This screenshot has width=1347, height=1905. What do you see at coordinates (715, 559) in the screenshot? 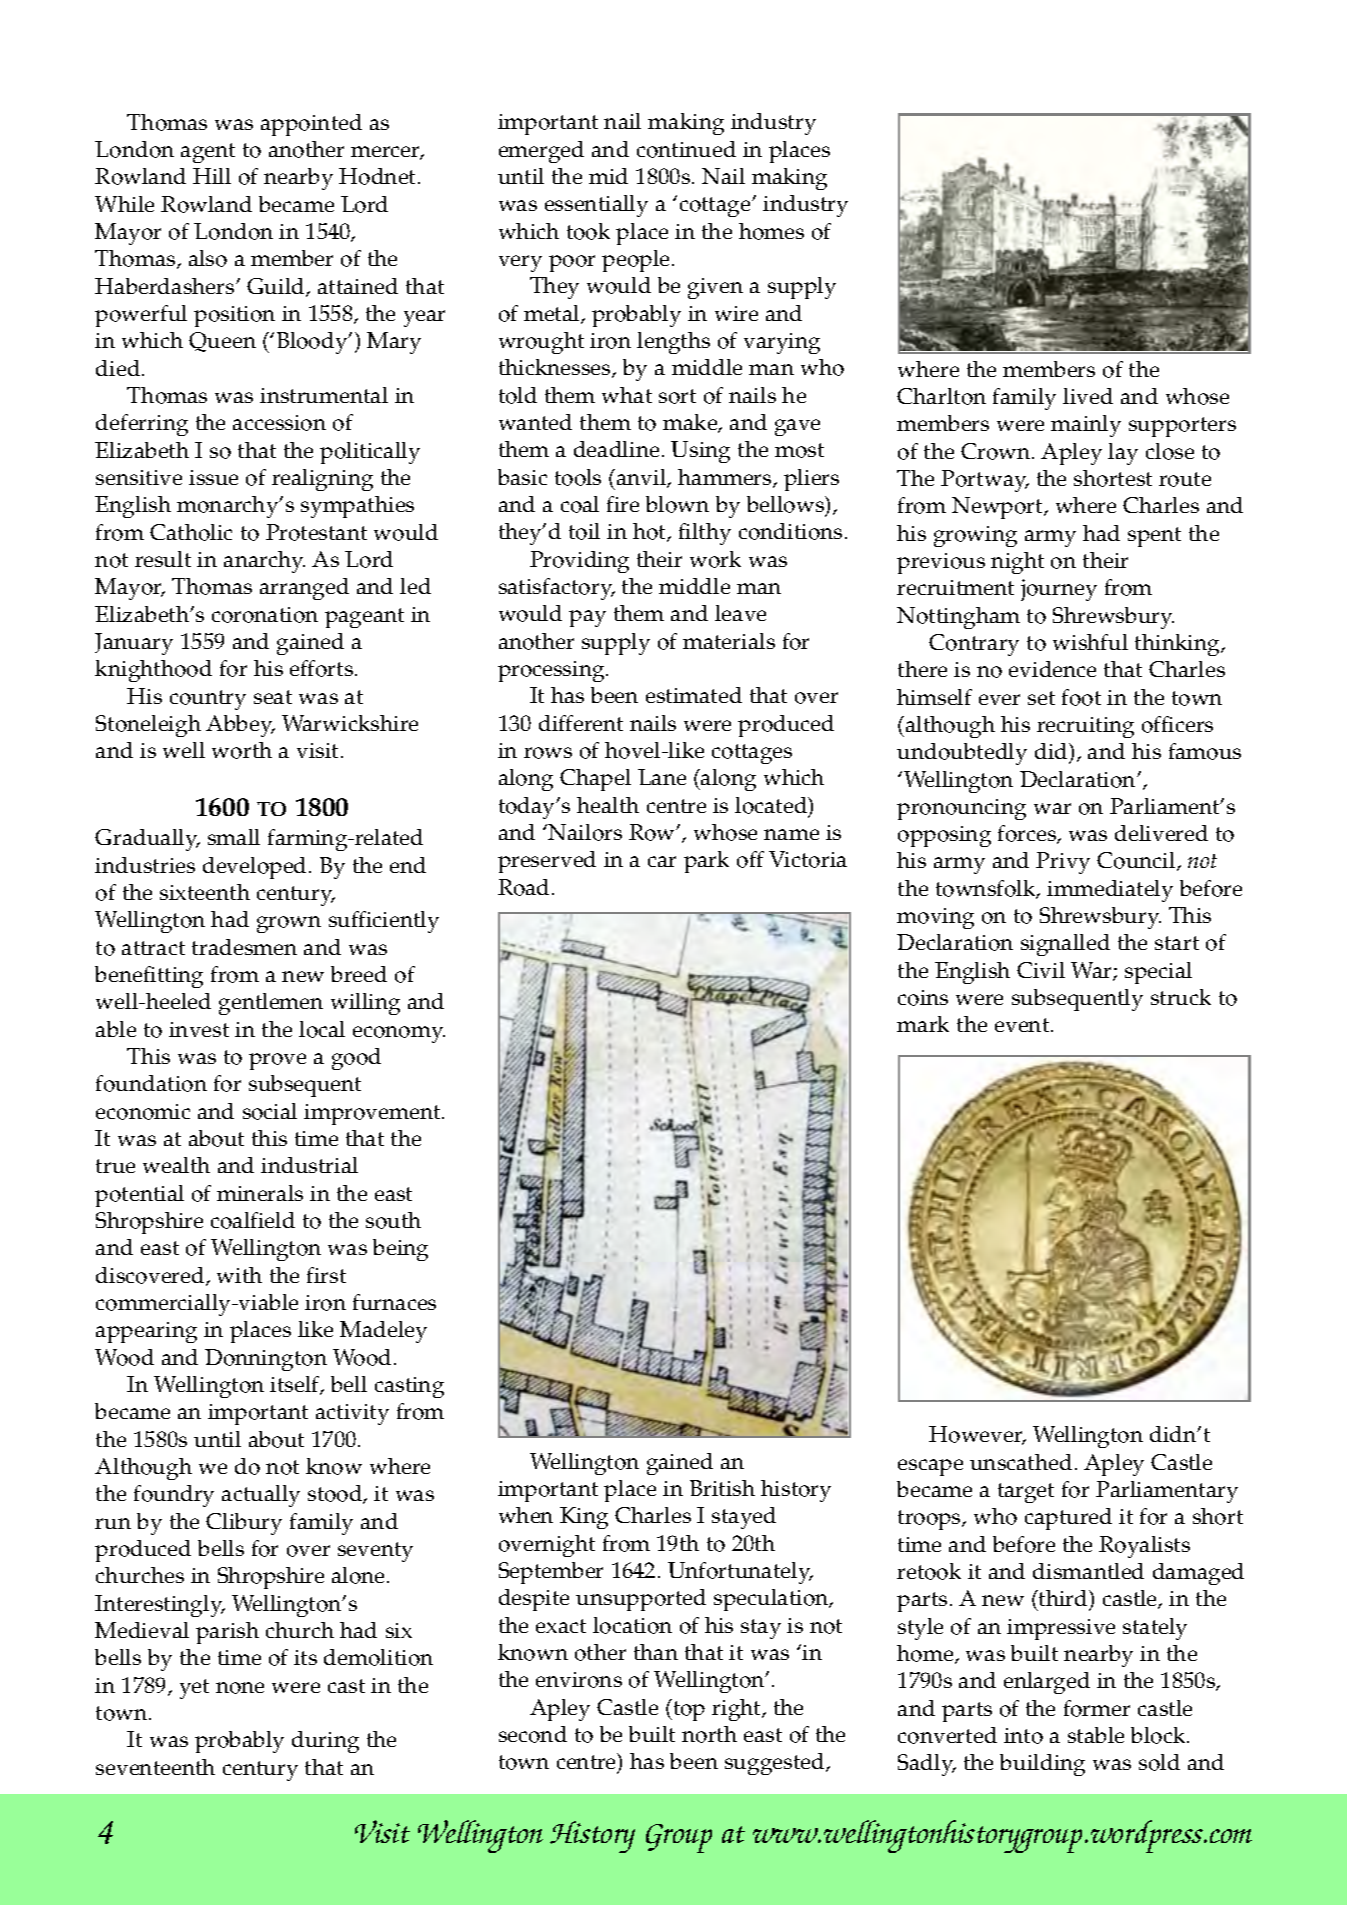
I see `work` at bounding box center [715, 559].
